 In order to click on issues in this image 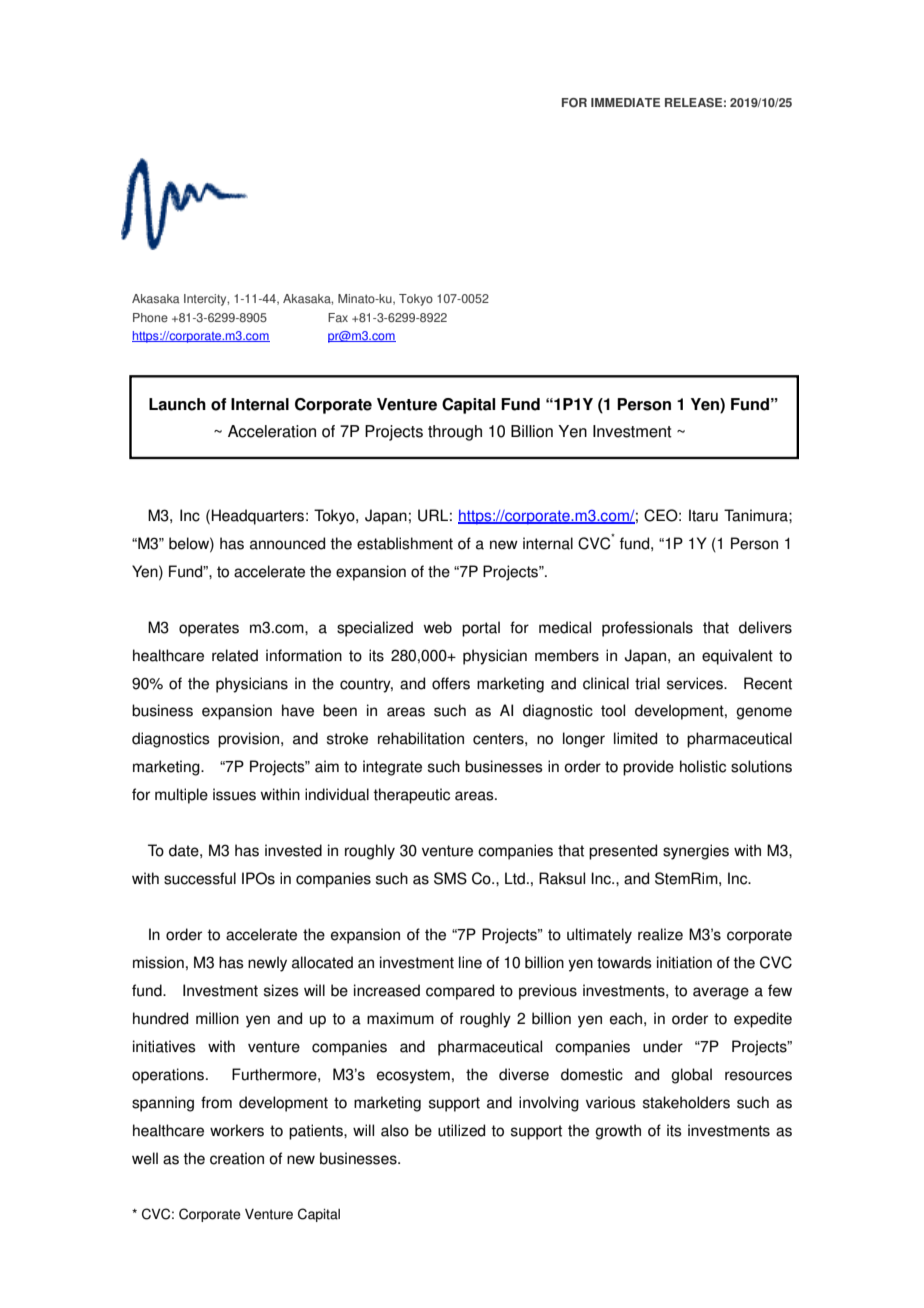, I will do `click(234, 794)`.
